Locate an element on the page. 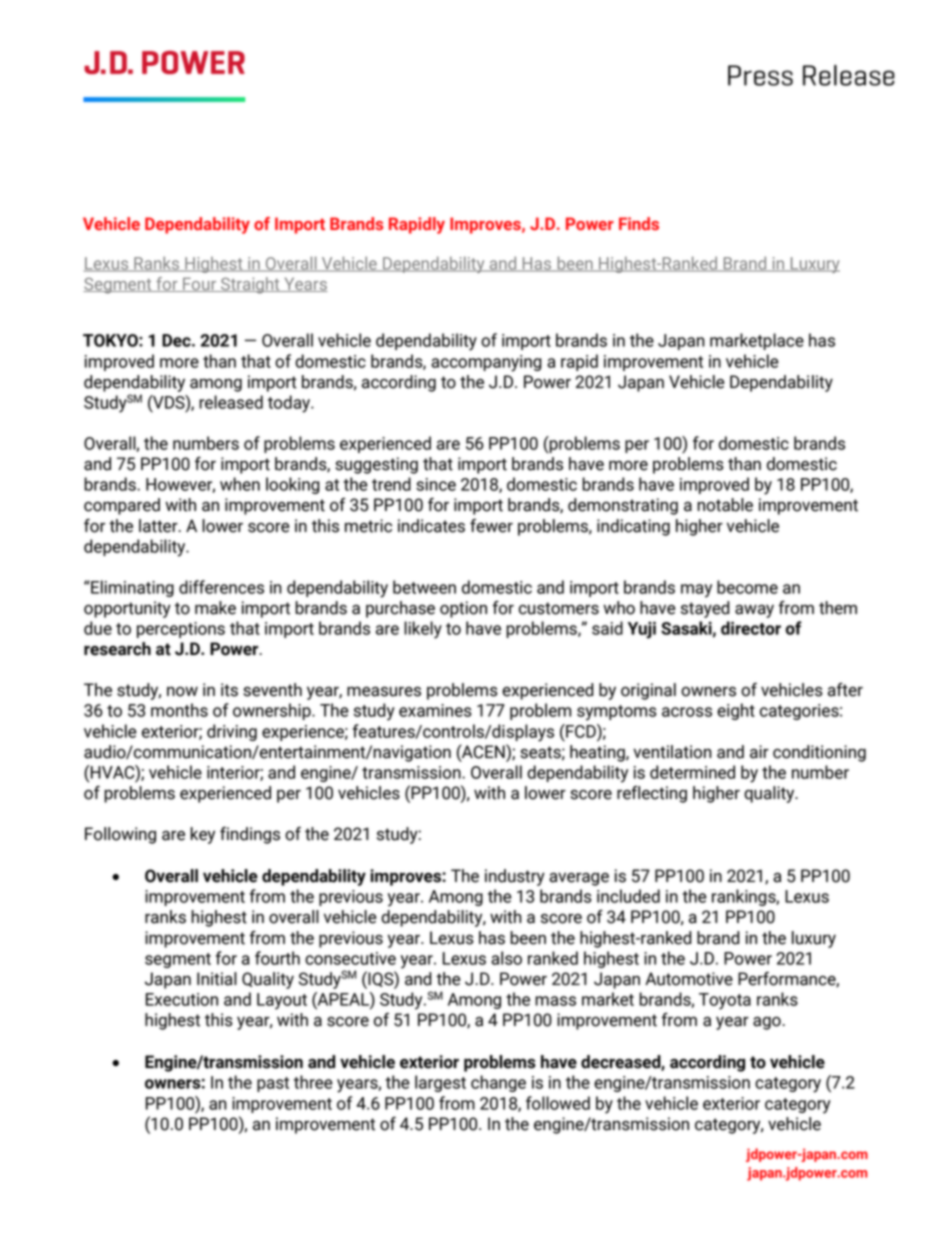  past is located at coordinates (273, 1084).
